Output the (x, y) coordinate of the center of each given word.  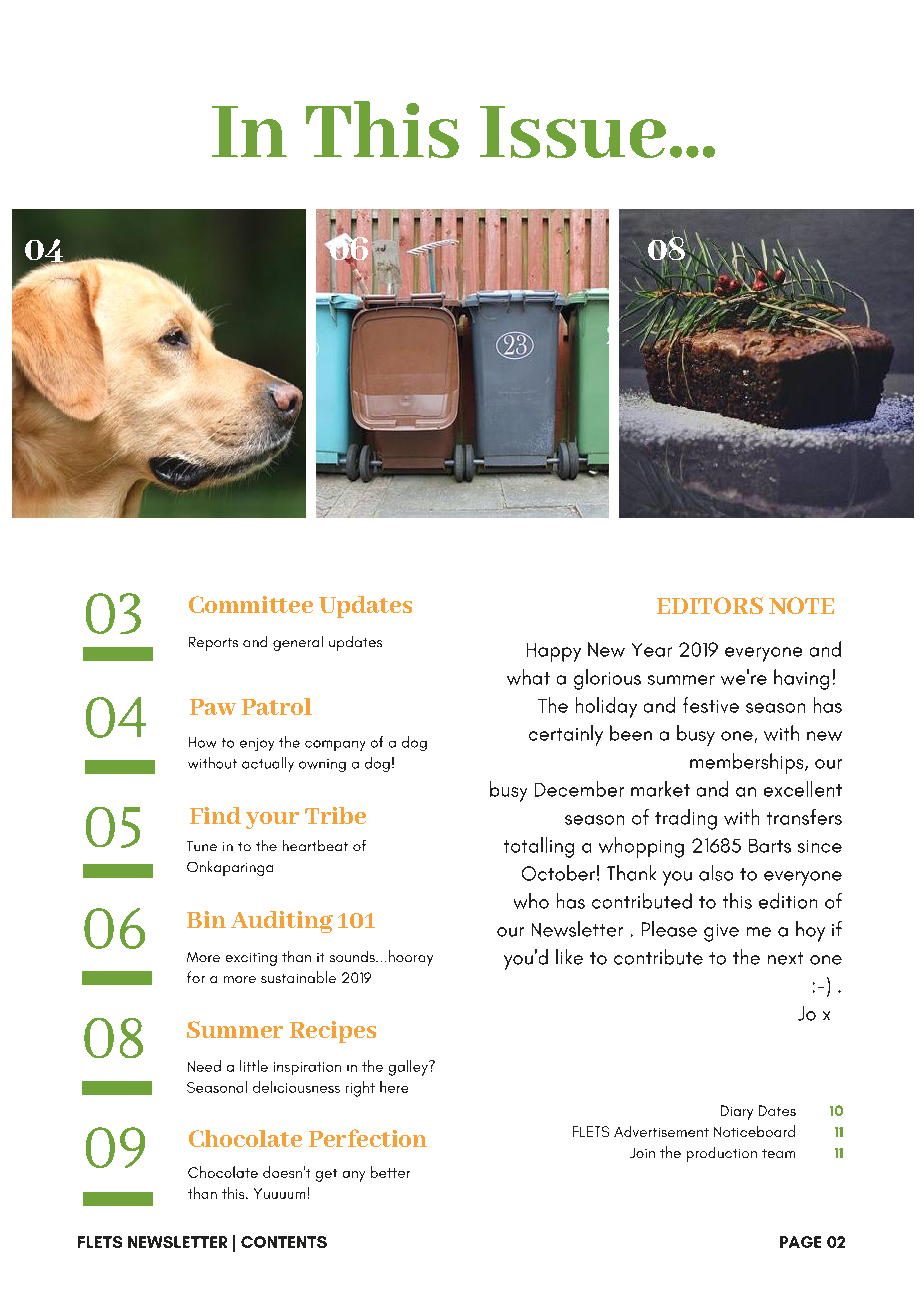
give (721, 933)
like (569, 957)
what (528, 677)
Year (652, 650)
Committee (251, 604)
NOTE (801, 605)
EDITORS (710, 605)
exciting (251, 959)
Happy (554, 652)
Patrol (277, 706)
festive (711, 705)
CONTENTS (284, 1242)
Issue (573, 132)
